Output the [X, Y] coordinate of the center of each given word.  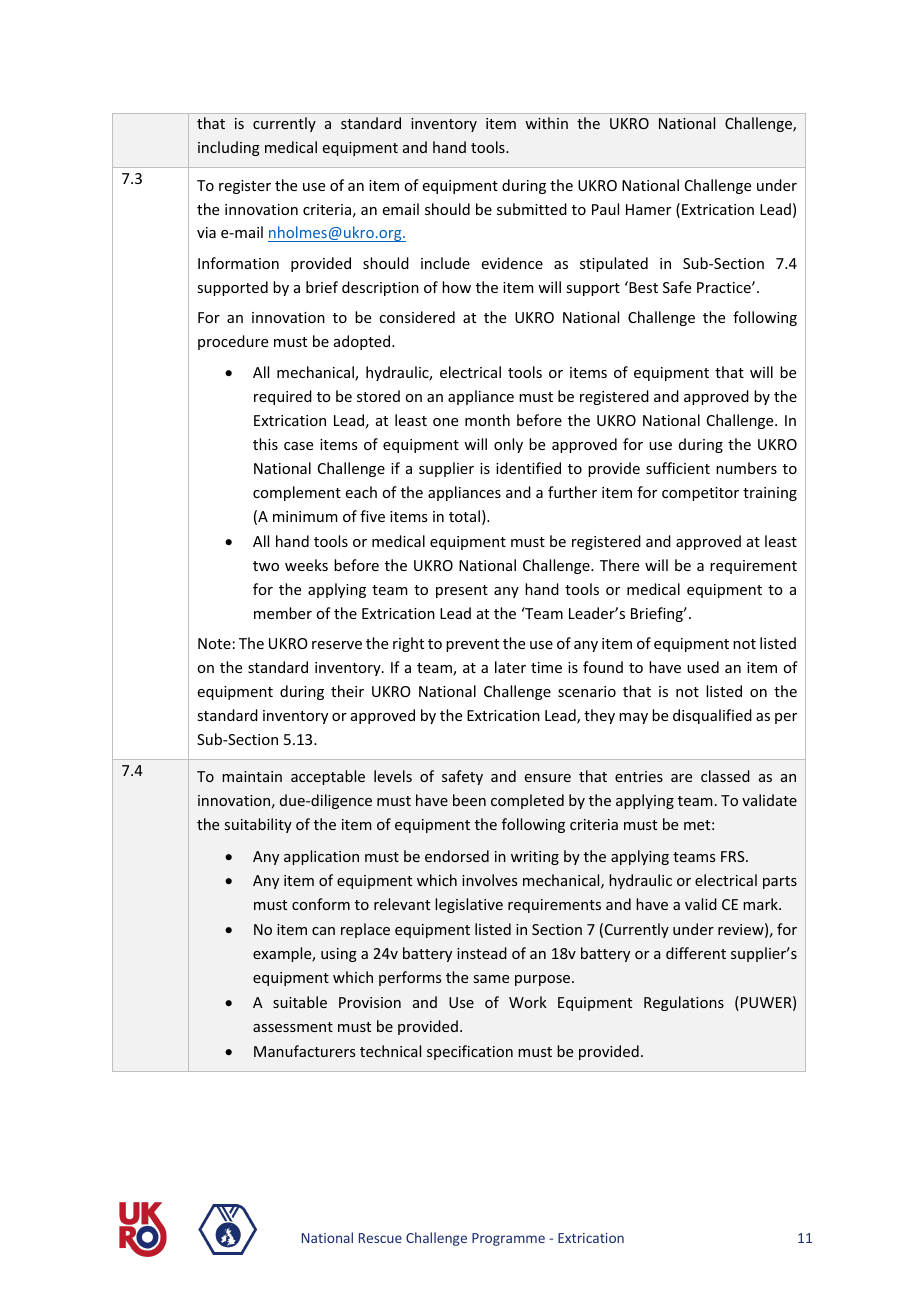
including [229, 148]
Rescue [380, 1238]
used [703, 667]
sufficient [678, 468]
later [510, 667]
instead [482, 953]
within [546, 123]
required [283, 397]
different [696, 953]
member [283, 613]
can [323, 931]
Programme [508, 1239]
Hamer [648, 209]
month [487, 420]
